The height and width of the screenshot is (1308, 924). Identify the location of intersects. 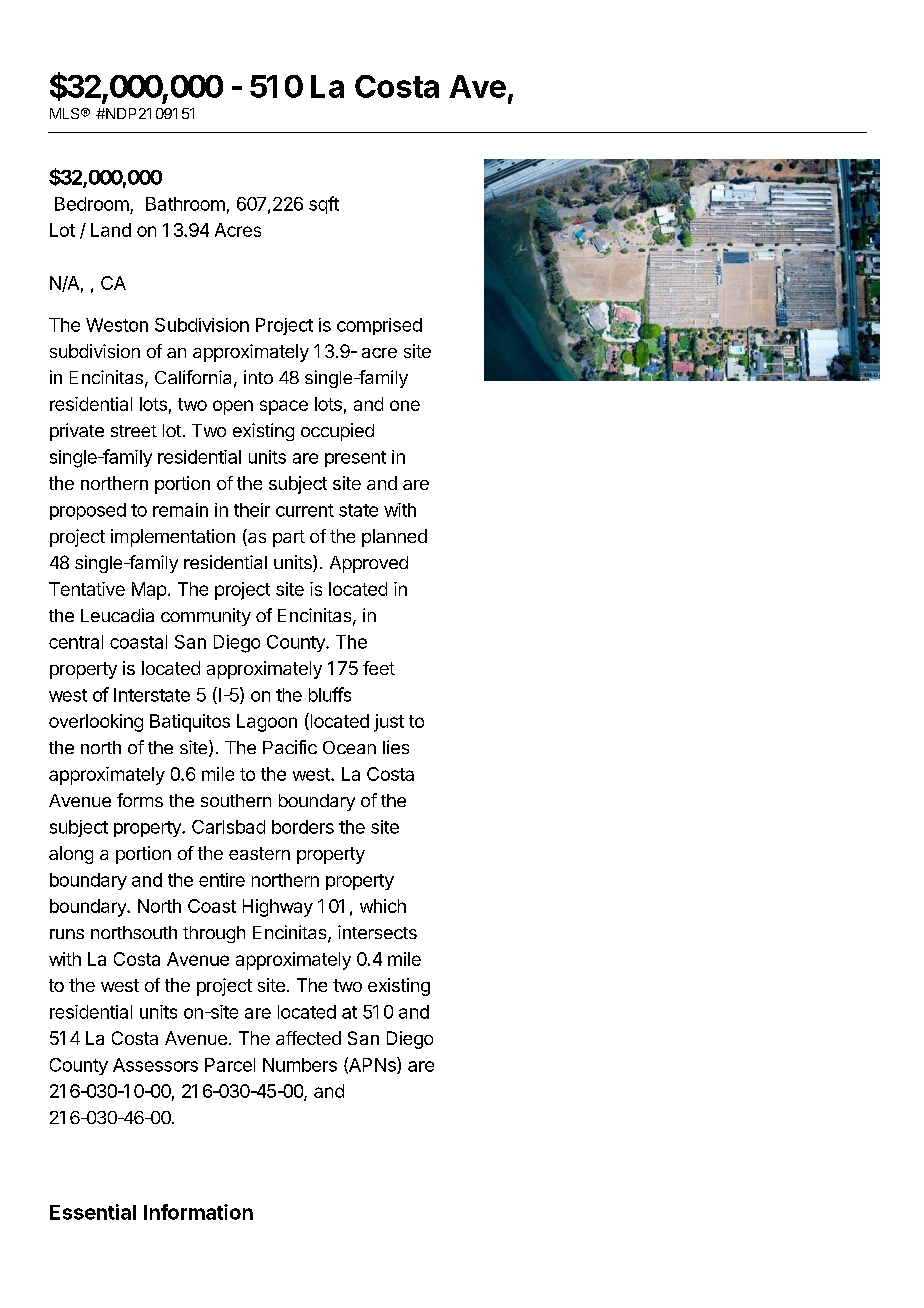
(377, 932).
